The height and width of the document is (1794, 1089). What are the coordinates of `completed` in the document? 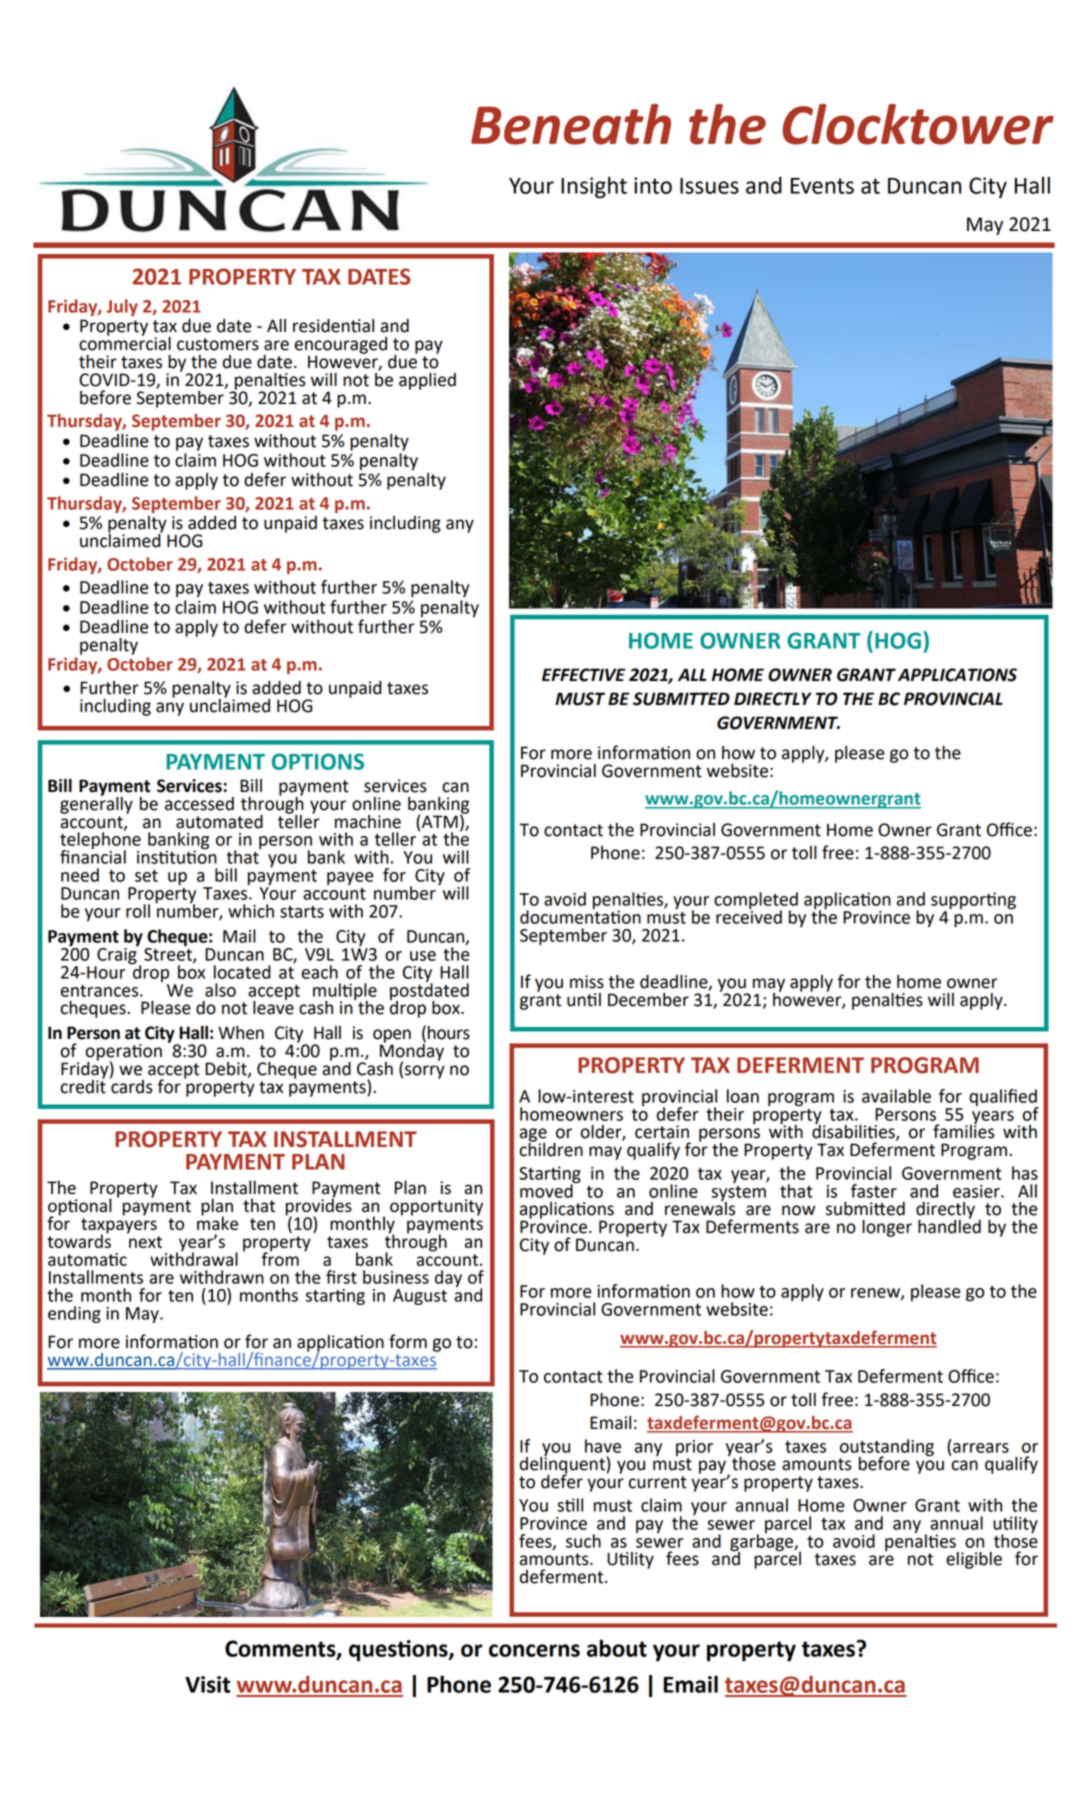 It's located at (756, 902).
